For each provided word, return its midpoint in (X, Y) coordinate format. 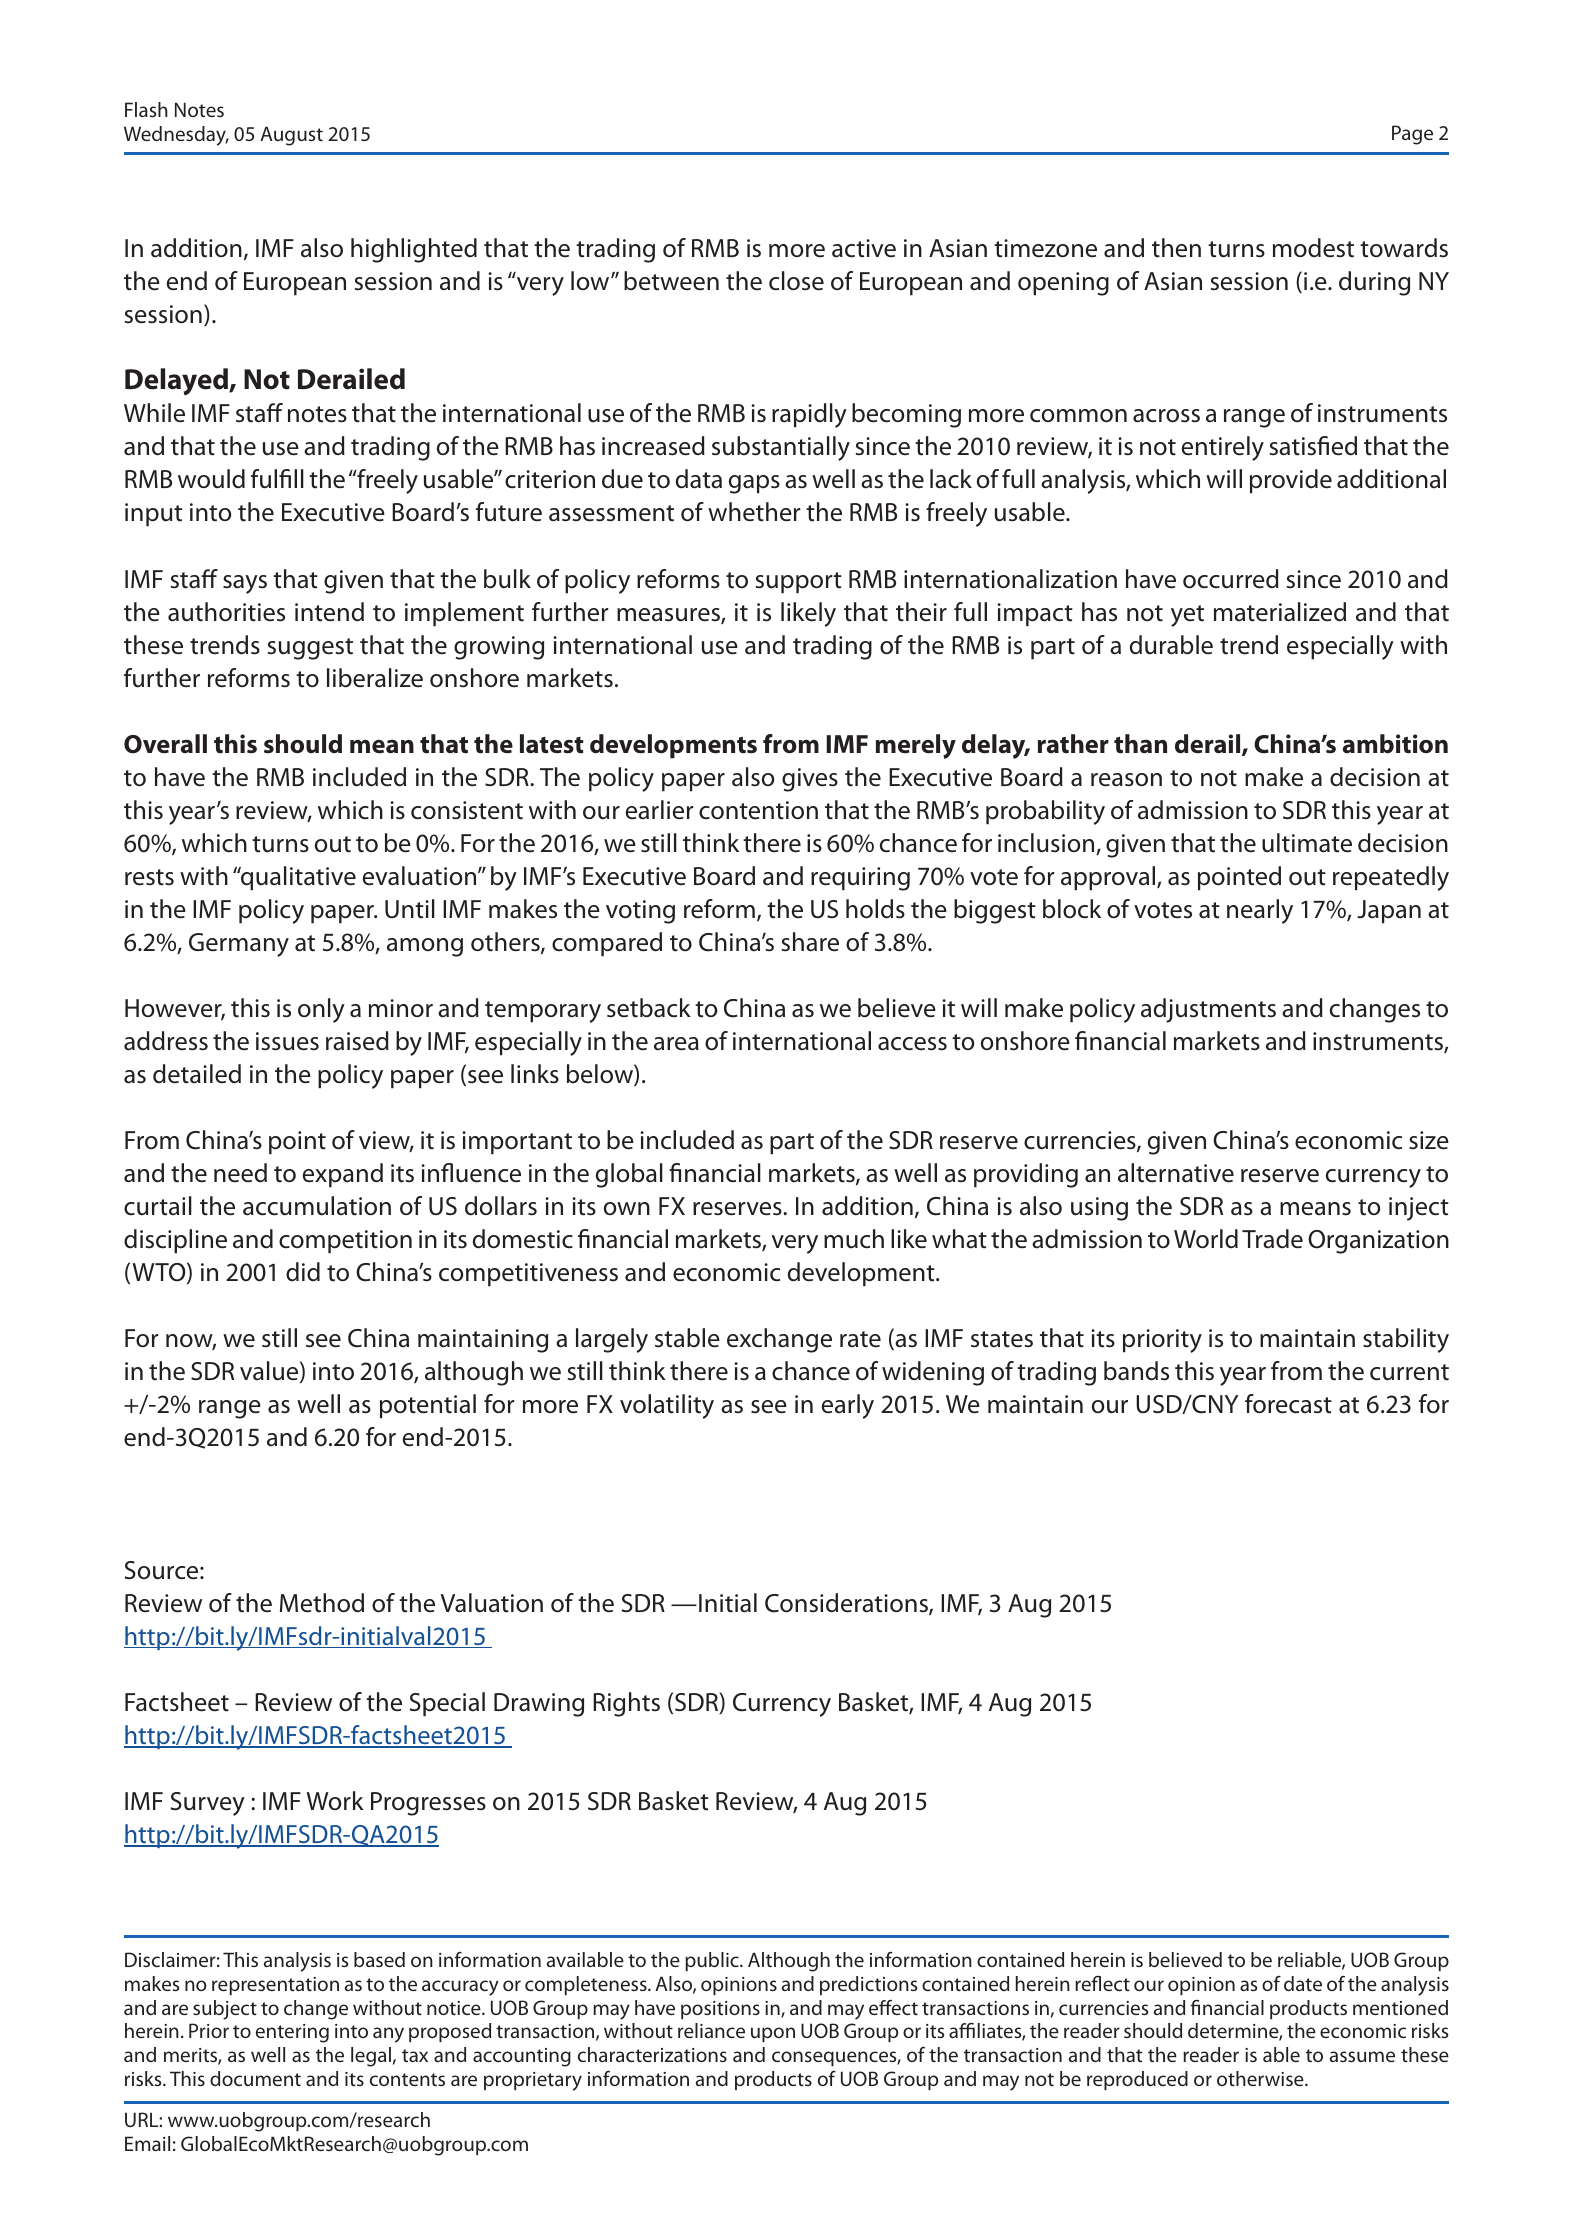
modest (1313, 248)
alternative (1176, 1173)
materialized (1280, 612)
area (676, 1044)
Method (322, 1603)
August (291, 136)
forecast (1288, 1404)
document (255, 2078)
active (864, 248)
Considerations (847, 1604)
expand (343, 1175)
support (799, 582)
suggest (310, 649)
